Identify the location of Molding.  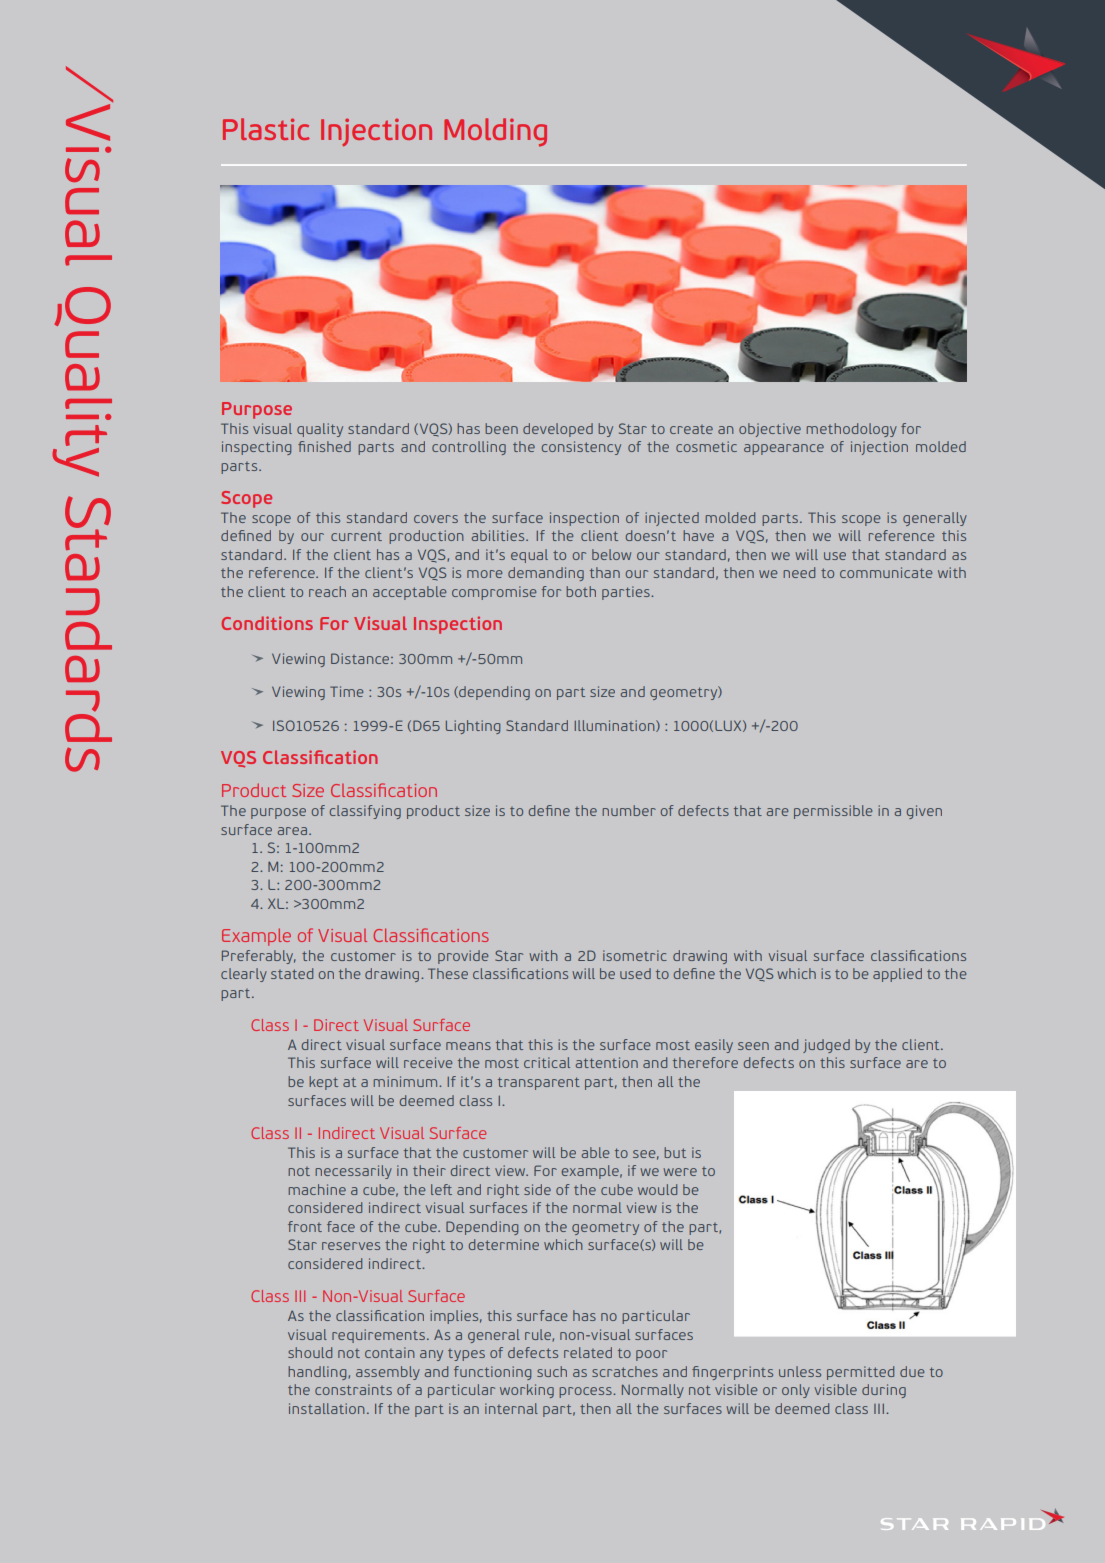
(495, 132).
